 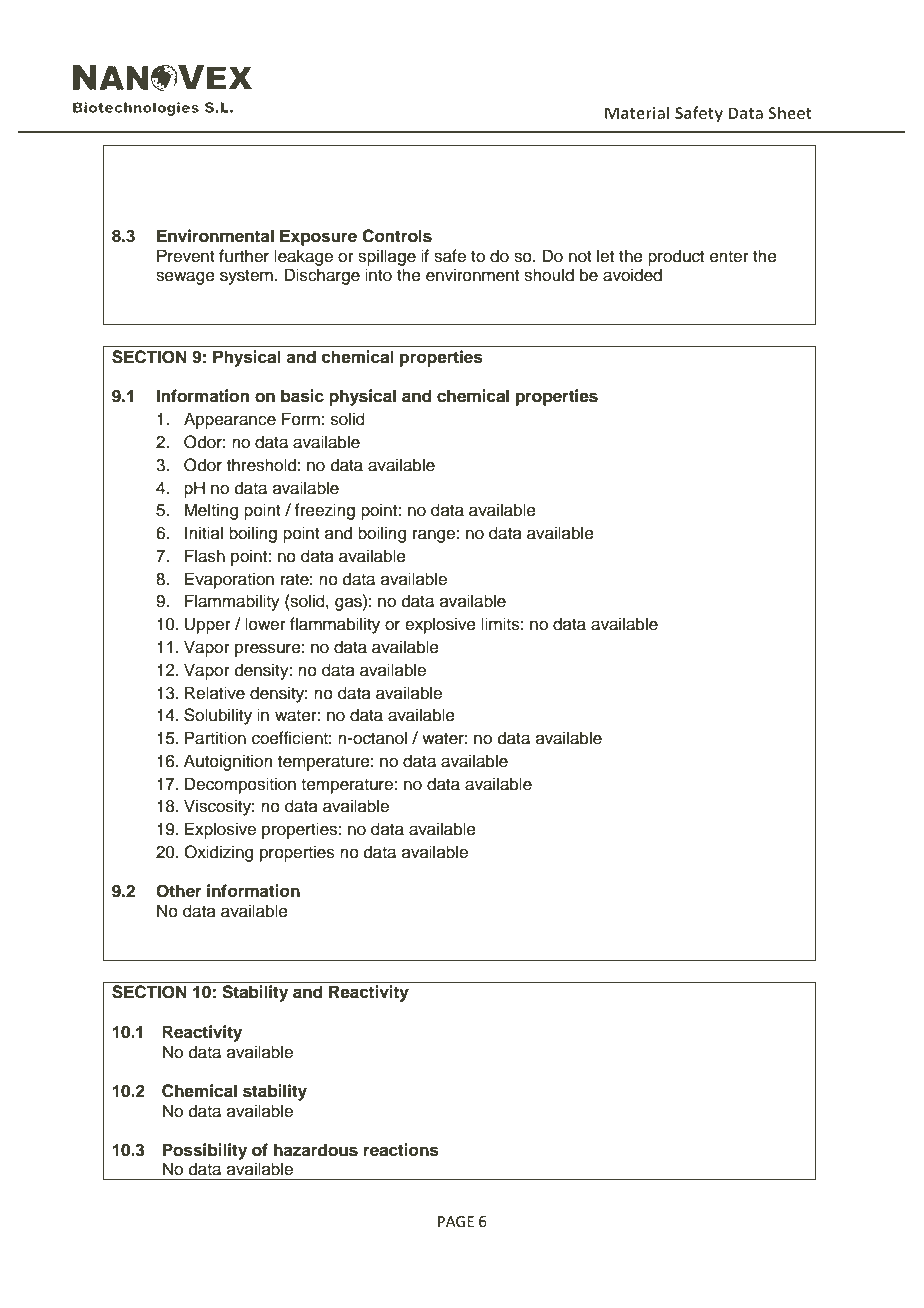 I want to click on Sheet, so click(x=790, y=112).
